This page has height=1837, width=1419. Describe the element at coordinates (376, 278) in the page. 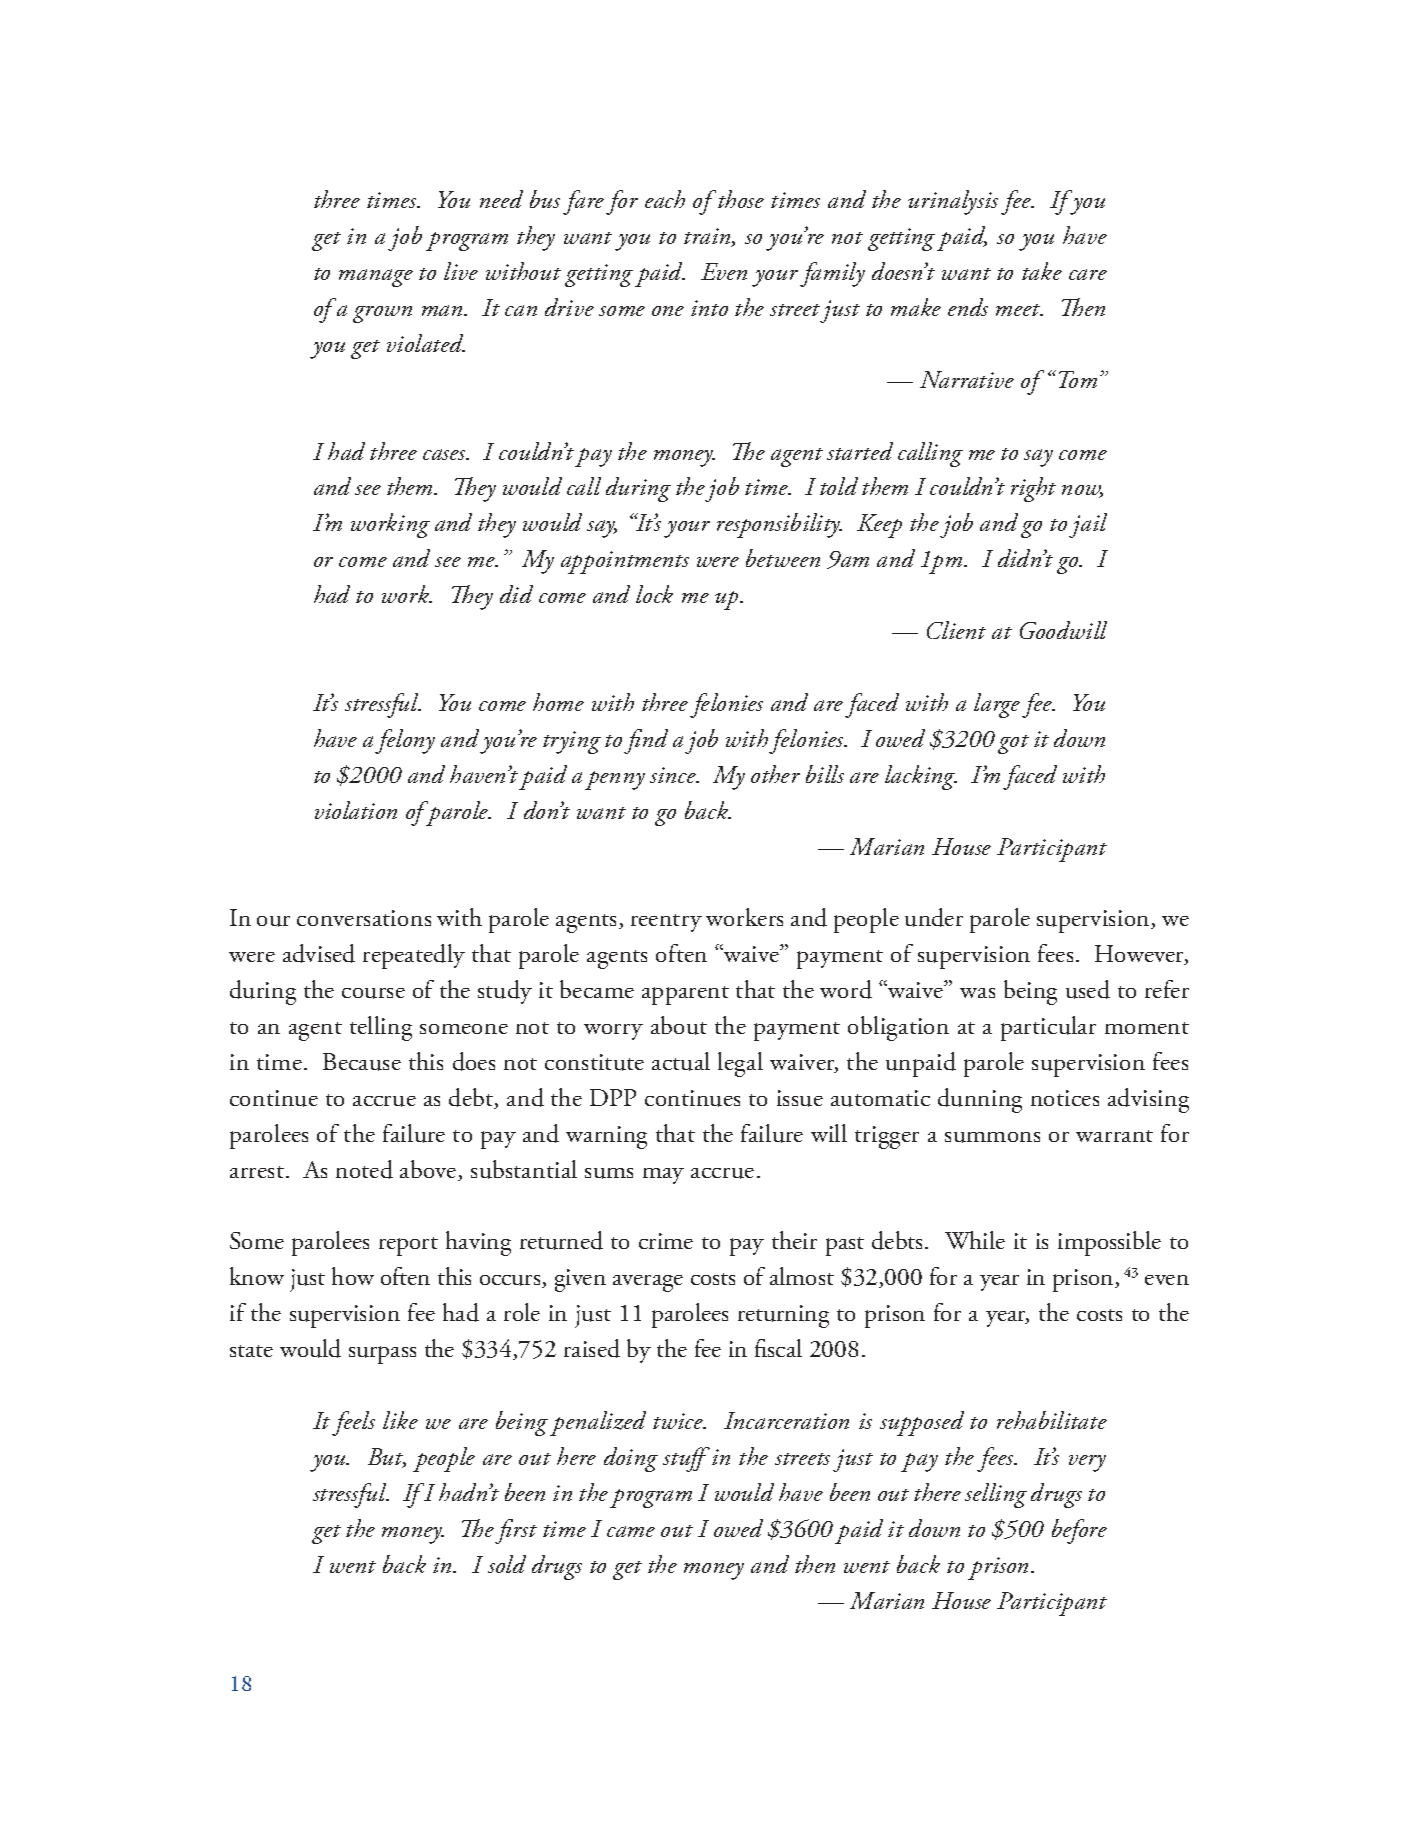

I see `manage` at that location.
